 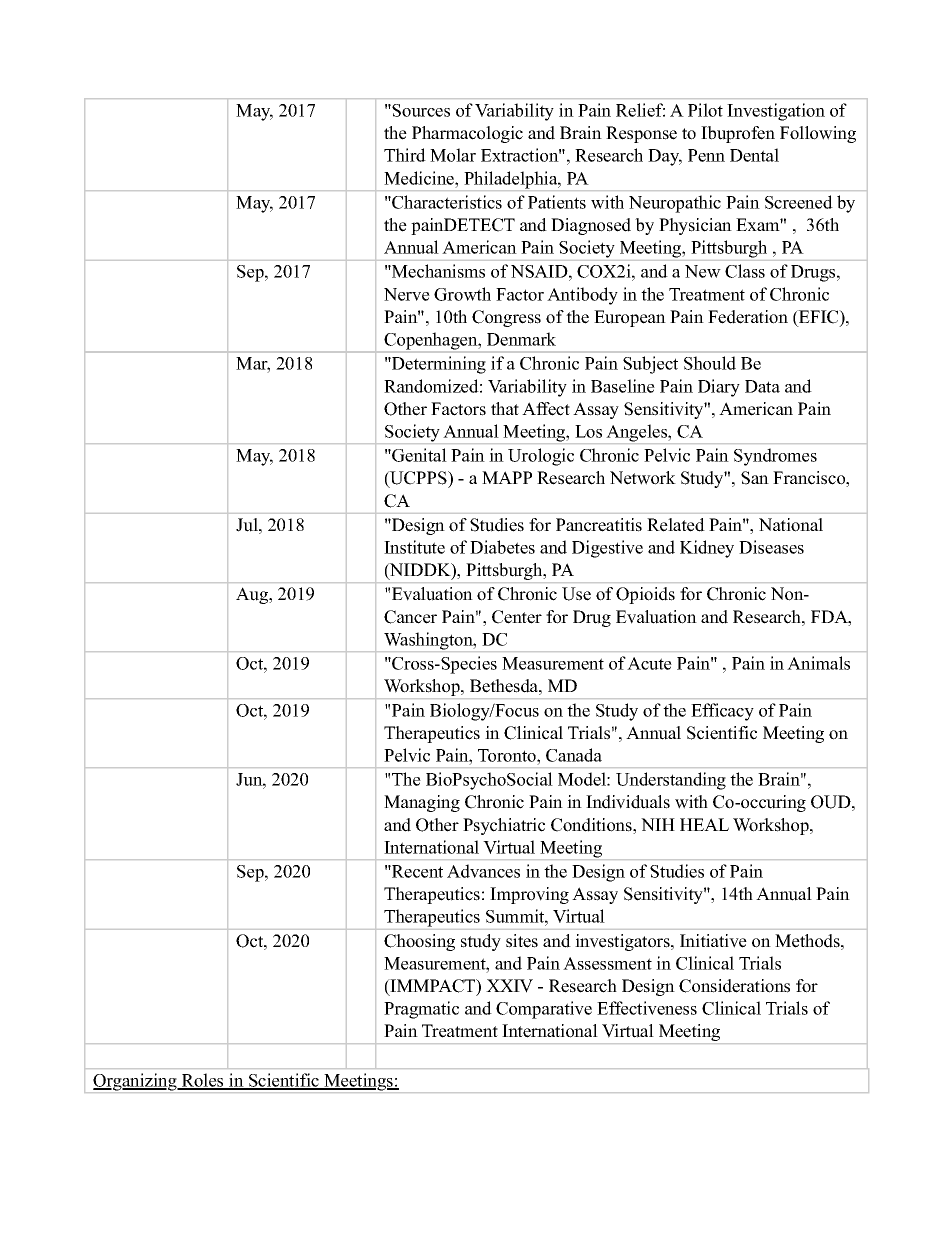 I want to click on Considerations, so click(x=734, y=986).
